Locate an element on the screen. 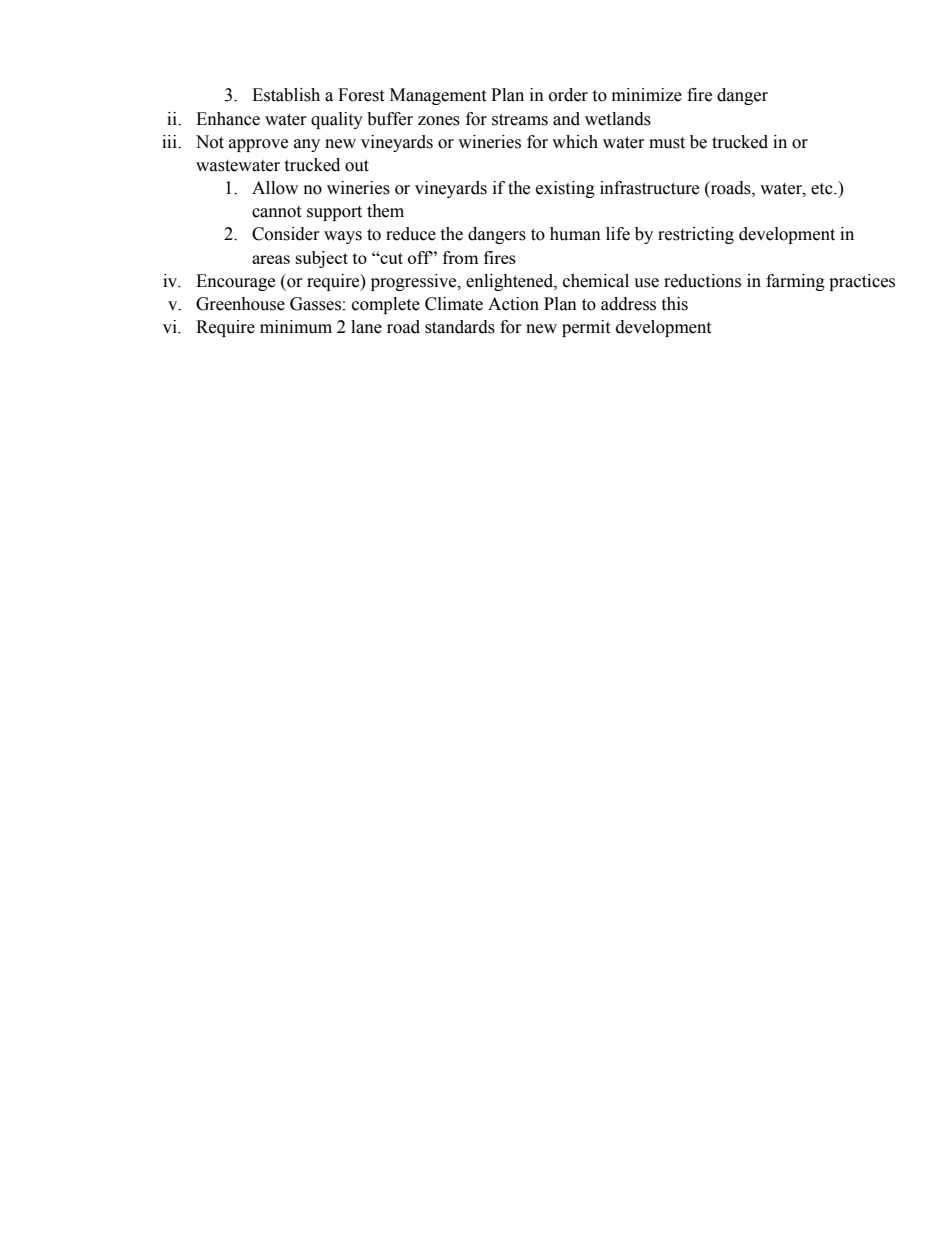 The width and height of the screenshot is (952, 1233). minimum is located at coordinates (296, 327).
